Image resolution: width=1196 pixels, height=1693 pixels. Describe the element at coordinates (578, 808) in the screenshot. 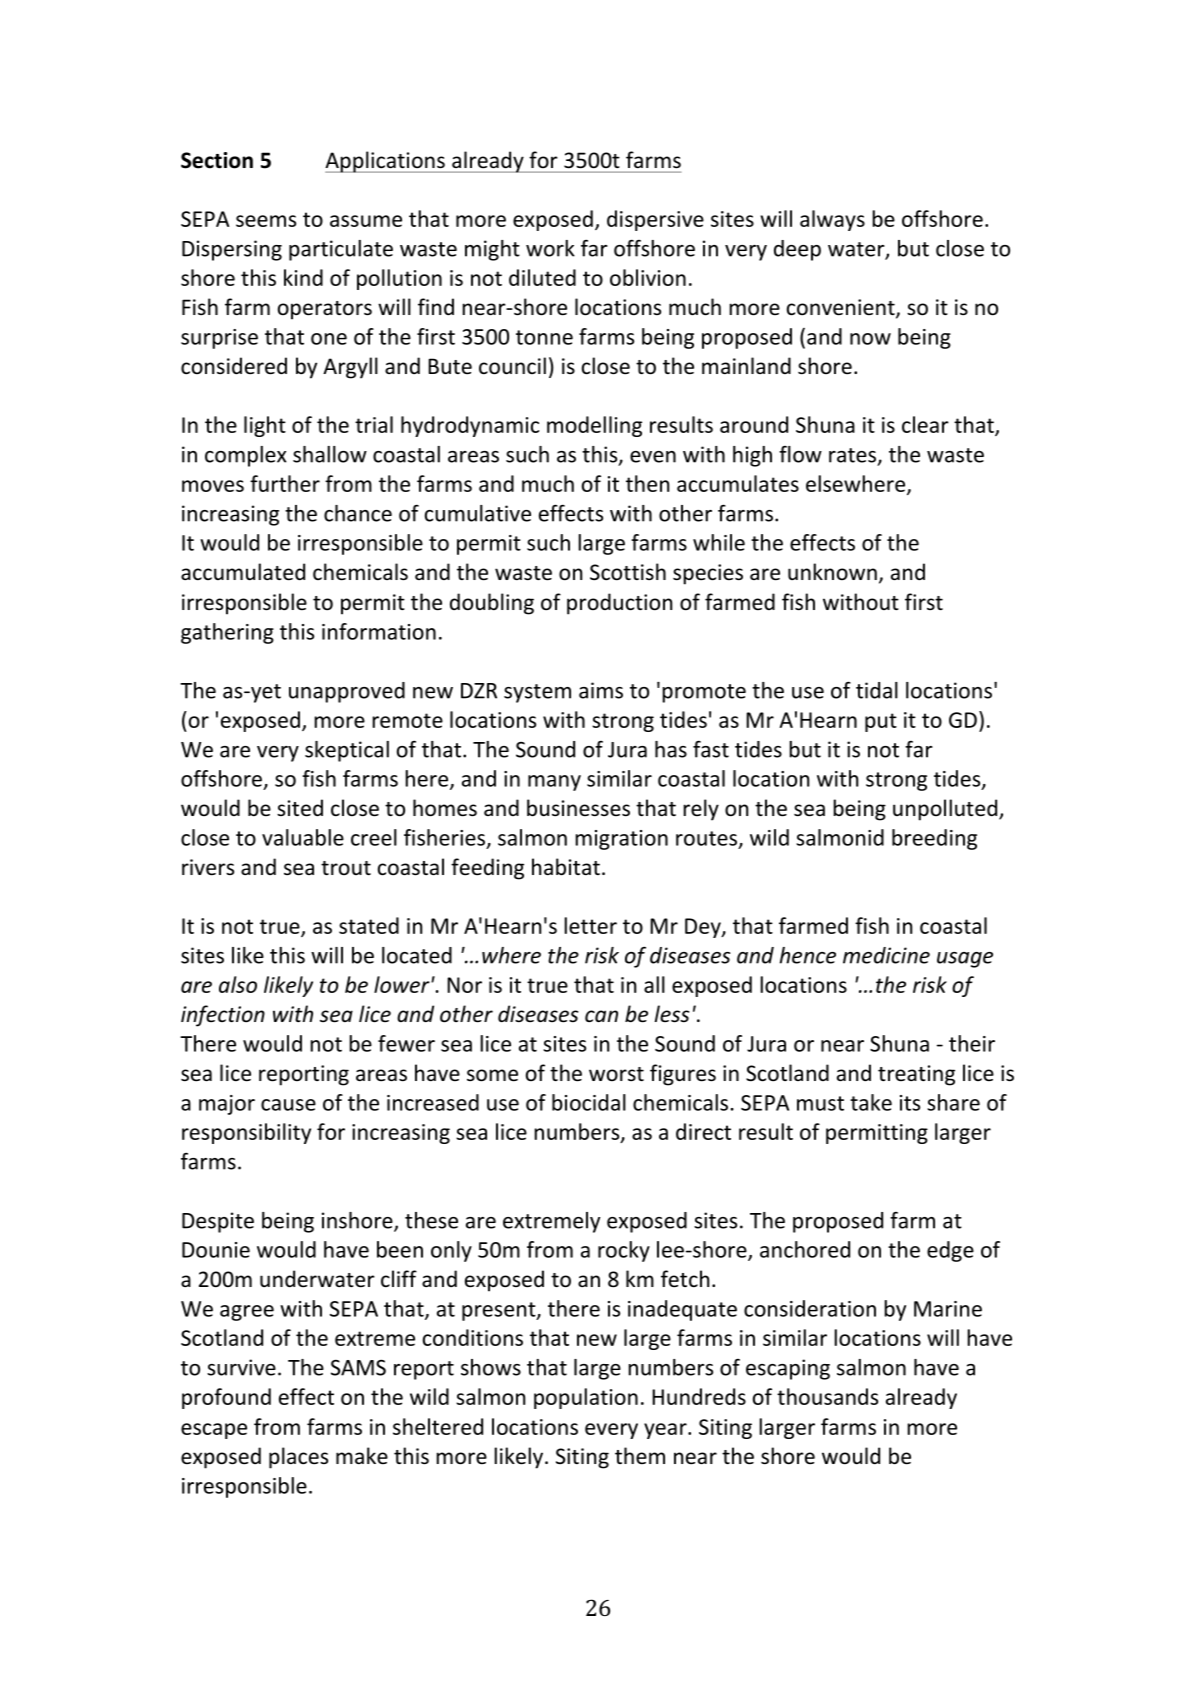

I see `businesses` at that location.
